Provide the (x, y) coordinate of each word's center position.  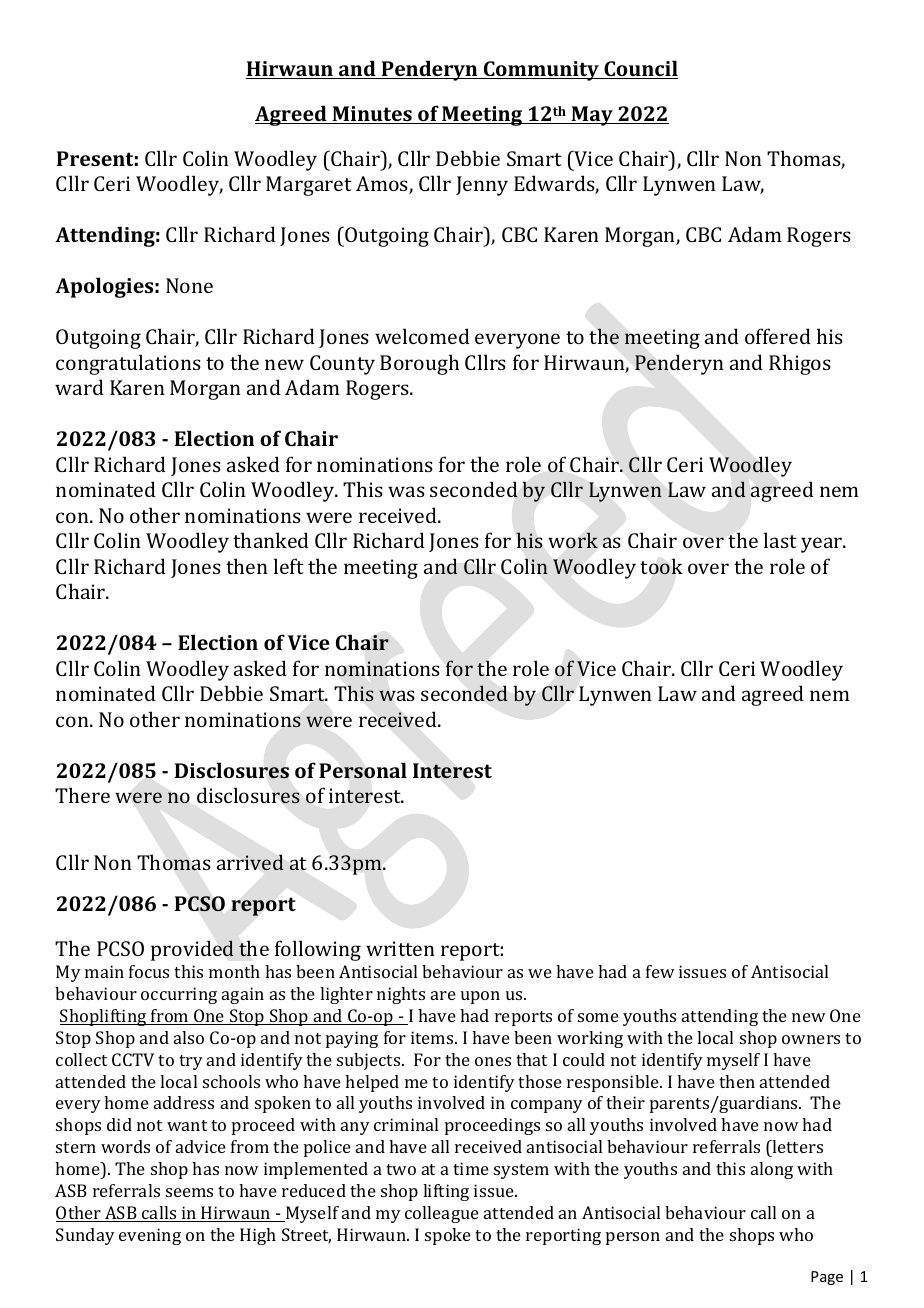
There (82, 795)
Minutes (372, 115)
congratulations (128, 364)
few (660, 971)
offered (778, 336)
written (400, 948)
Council (640, 69)
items (433, 1037)
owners (811, 1039)
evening (150, 1236)
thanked (271, 540)
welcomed (422, 336)
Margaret (309, 186)
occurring (179, 995)
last (780, 540)
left (289, 566)
